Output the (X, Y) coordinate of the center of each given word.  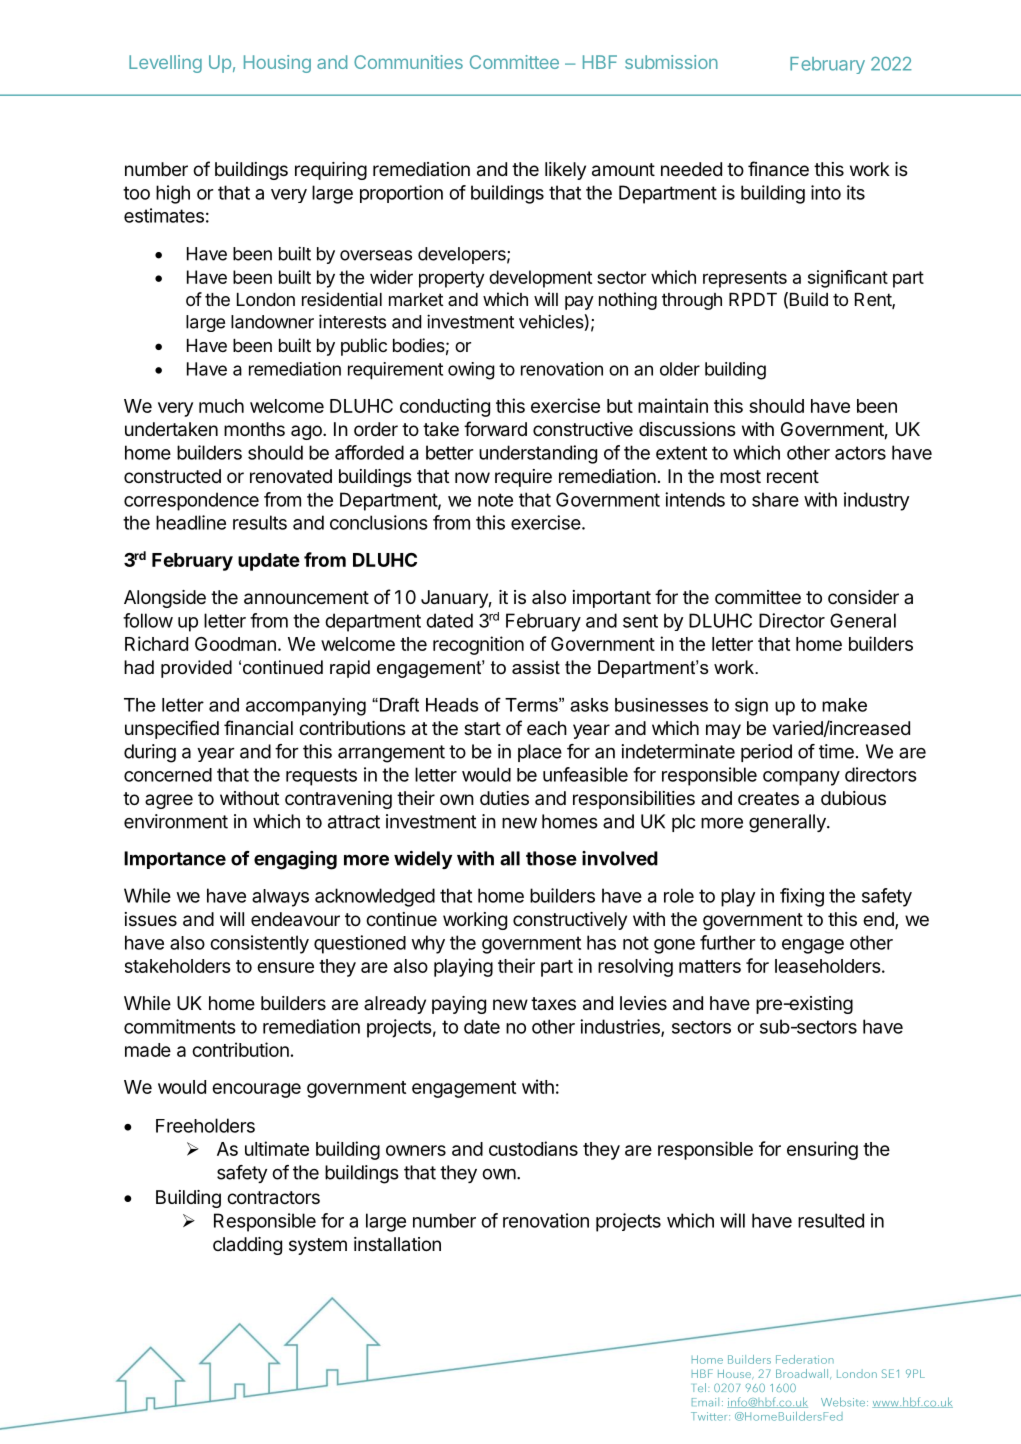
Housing (277, 64)
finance (778, 169)
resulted (831, 1220)
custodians (533, 1148)
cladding (247, 1246)
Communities (408, 62)
